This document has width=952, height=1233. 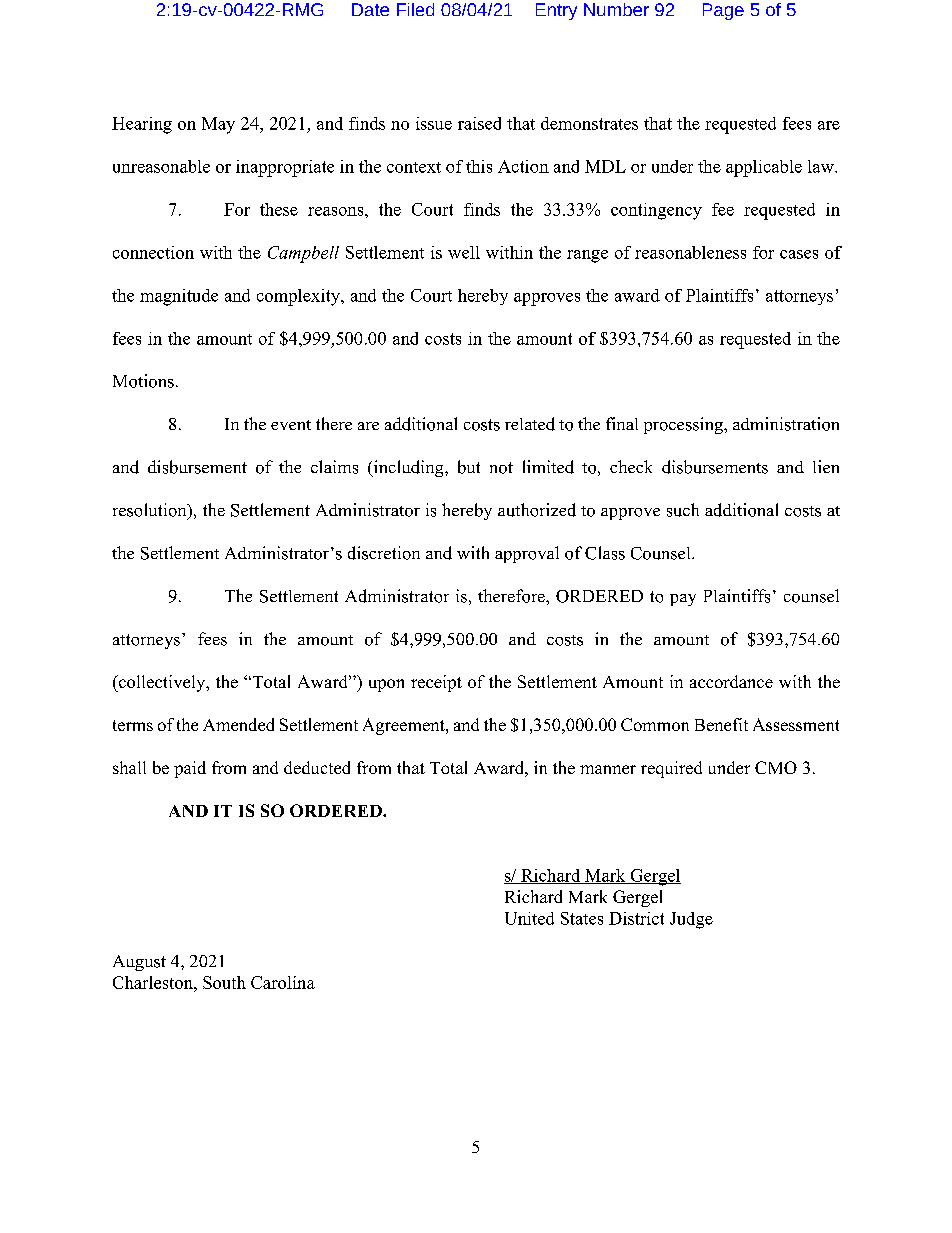 What do you see at coordinates (786, 424) in the document?
I see `administration` at bounding box center [786, 424].
